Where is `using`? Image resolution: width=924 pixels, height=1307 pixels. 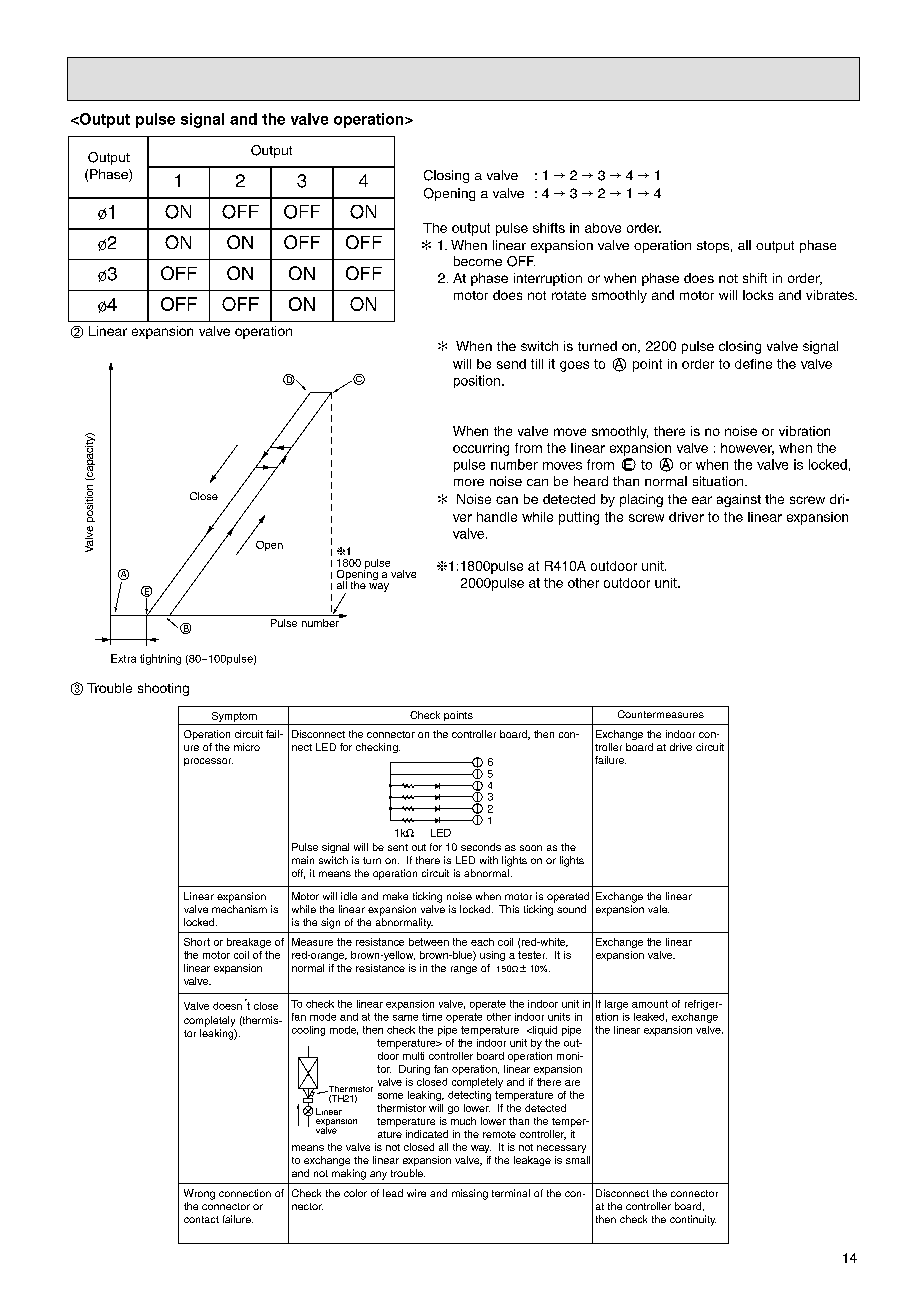 using is located at coordinates (492, 956).
